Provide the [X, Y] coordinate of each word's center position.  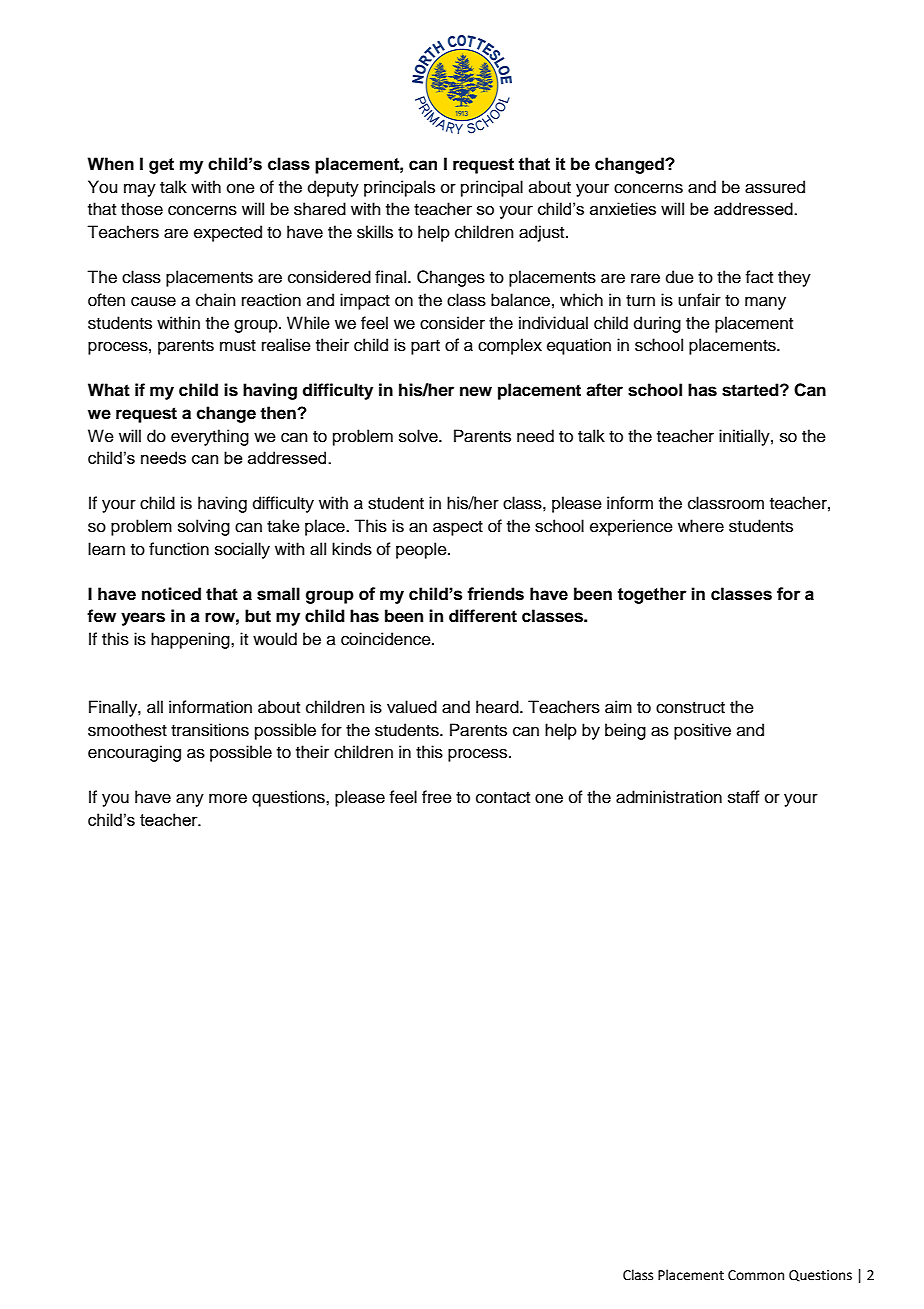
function [179, 549]
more [228, 798]
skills [375, 232]
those [142, 209]
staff [744, 797]
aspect [458, 528]
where [701, 526]
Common [756, 1275]
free [437, 797]
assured [775, 187]
